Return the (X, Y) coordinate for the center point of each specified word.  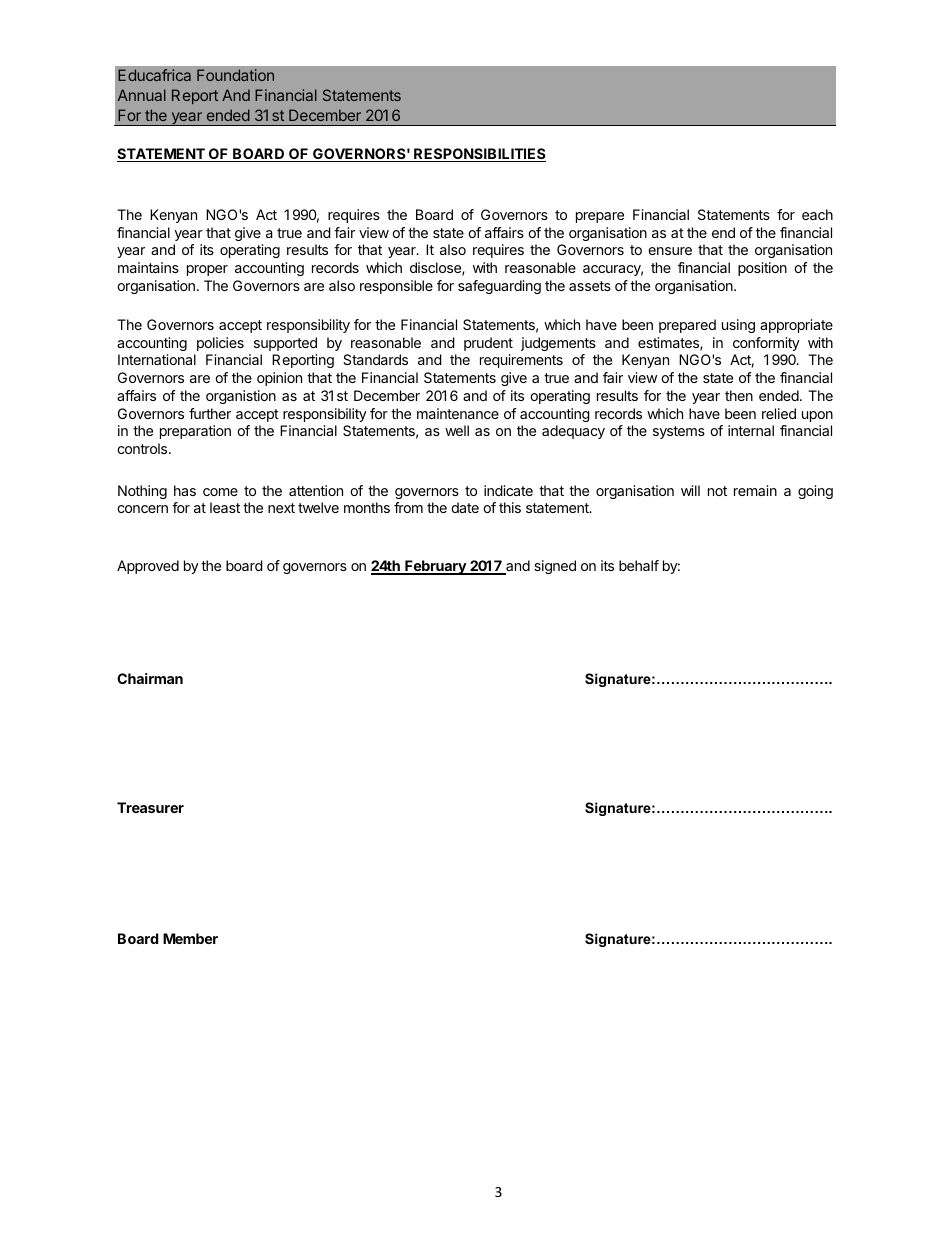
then (739, 395)
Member (190, 938)
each (817, 214)
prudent (488, 344)
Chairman (150, 678)
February (435, 567)
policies (220, 344)
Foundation (235, 75)
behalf (639, 565)
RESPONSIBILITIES (479, 155)
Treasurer (150, 807)
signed (555, 567)
